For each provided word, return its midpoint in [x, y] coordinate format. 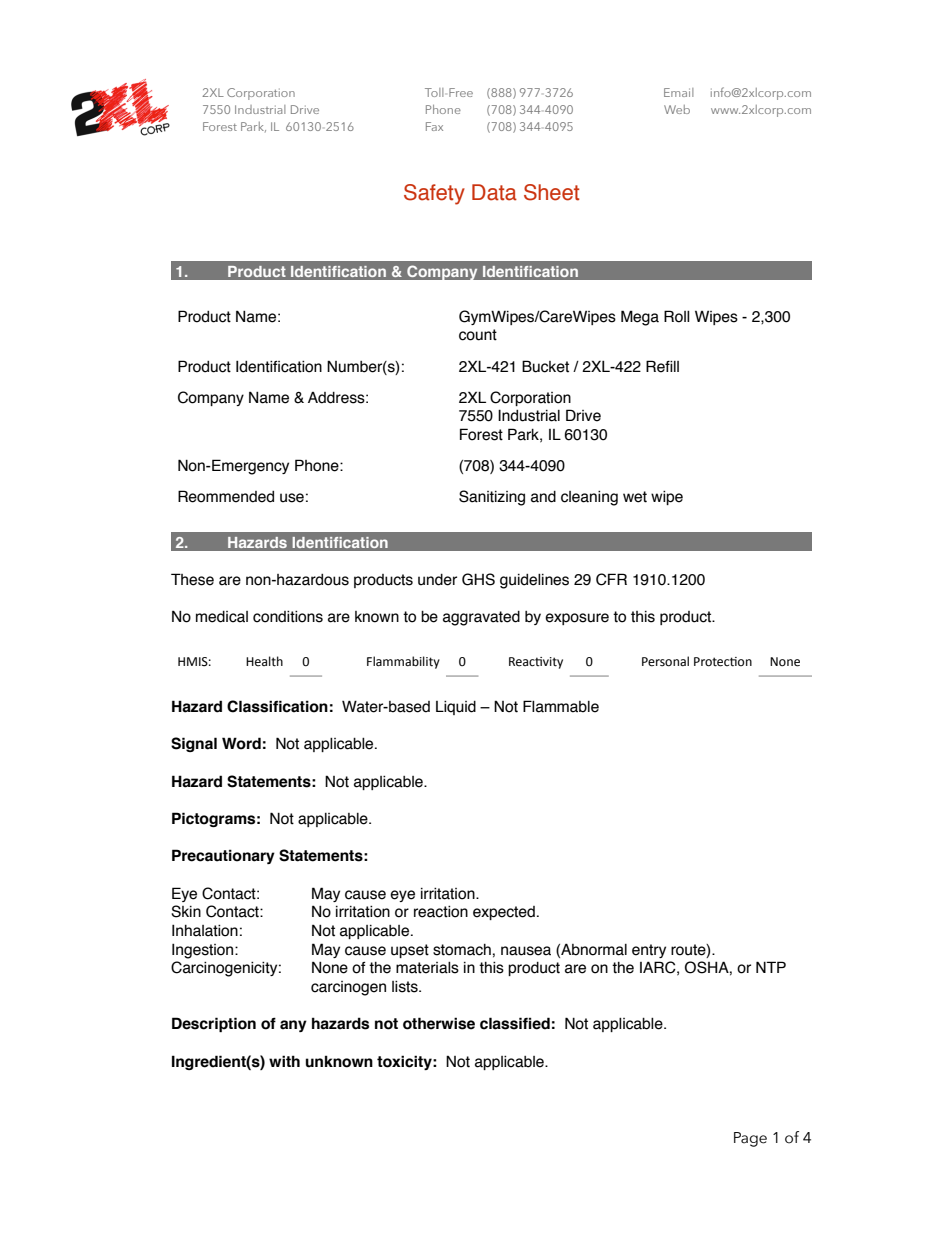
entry [649, 951]
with [284, 1061]
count [478, 335]
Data [494, 192]
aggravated [481, 618]
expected [504, 913]
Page [750, 1139]
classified [515, 1023]
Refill [662, 366]
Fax [434, 126]
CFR [611, 579]
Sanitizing [492, 498]
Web [677, 109]
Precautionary [223, 856]
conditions [288, 616]
